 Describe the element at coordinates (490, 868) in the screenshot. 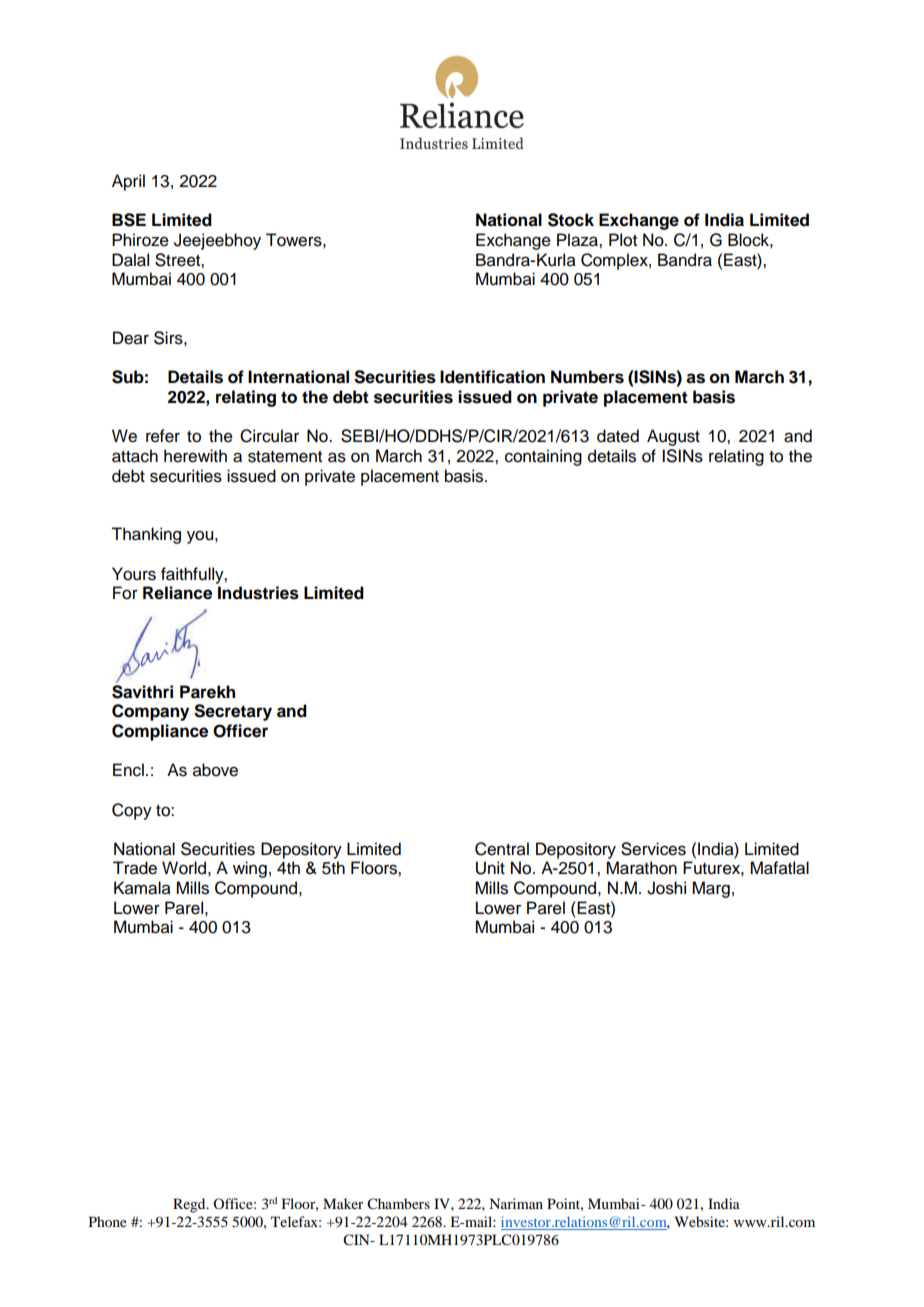

I see `Unit` at that location.
